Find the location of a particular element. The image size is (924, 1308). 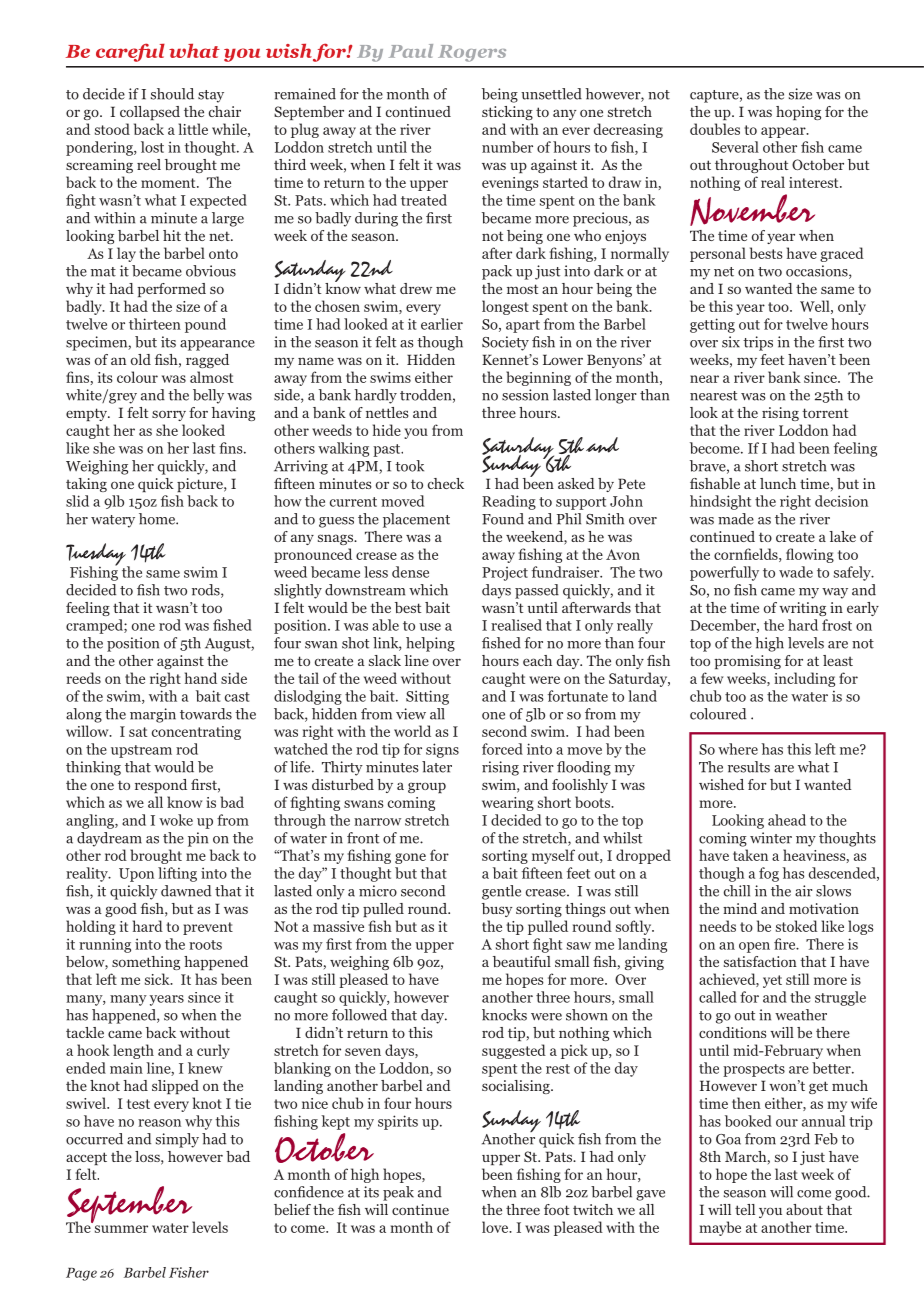

open is located at coordinates (754, 947).
